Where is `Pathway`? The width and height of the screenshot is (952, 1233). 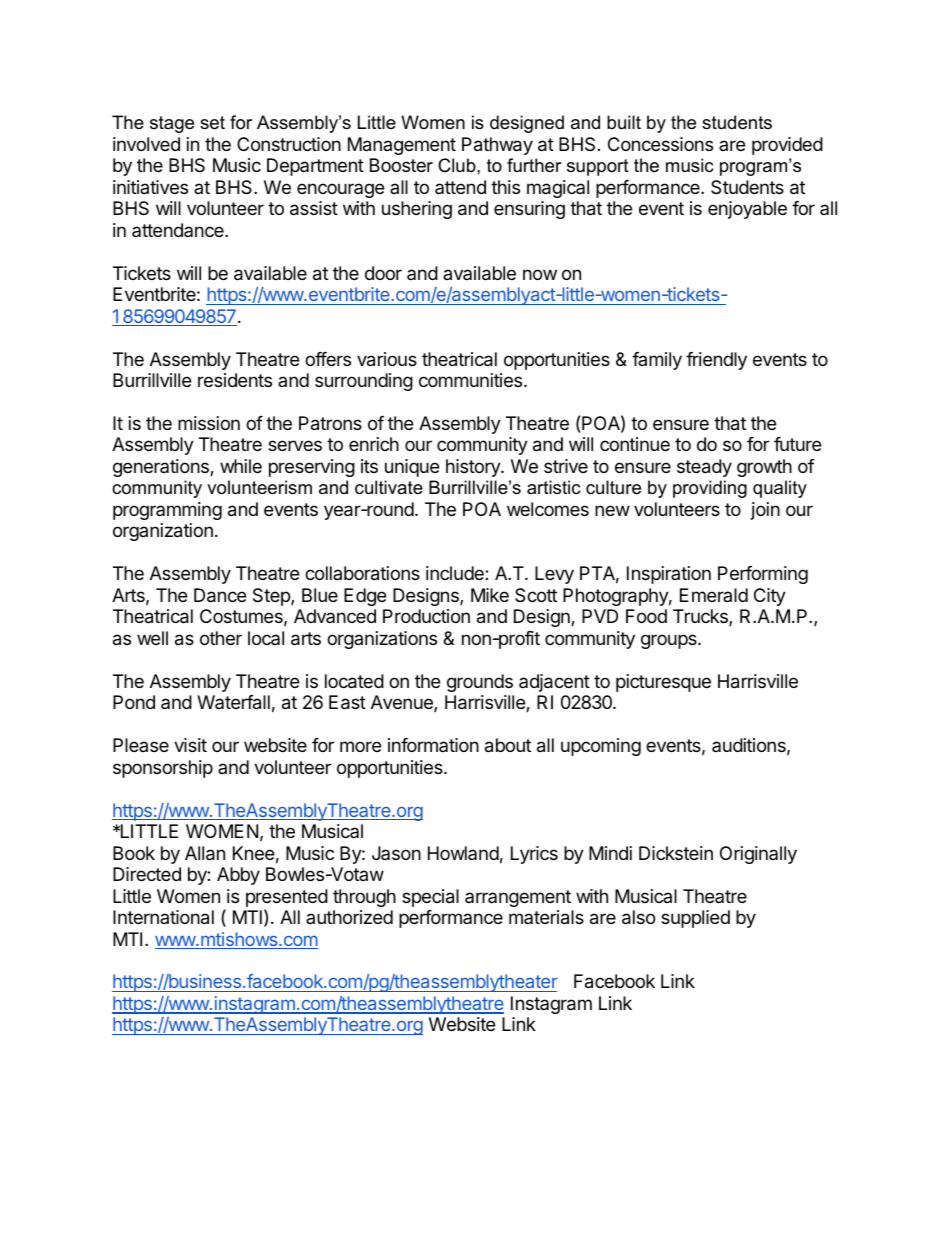 Pathway is located at coordinates (497, 146).
